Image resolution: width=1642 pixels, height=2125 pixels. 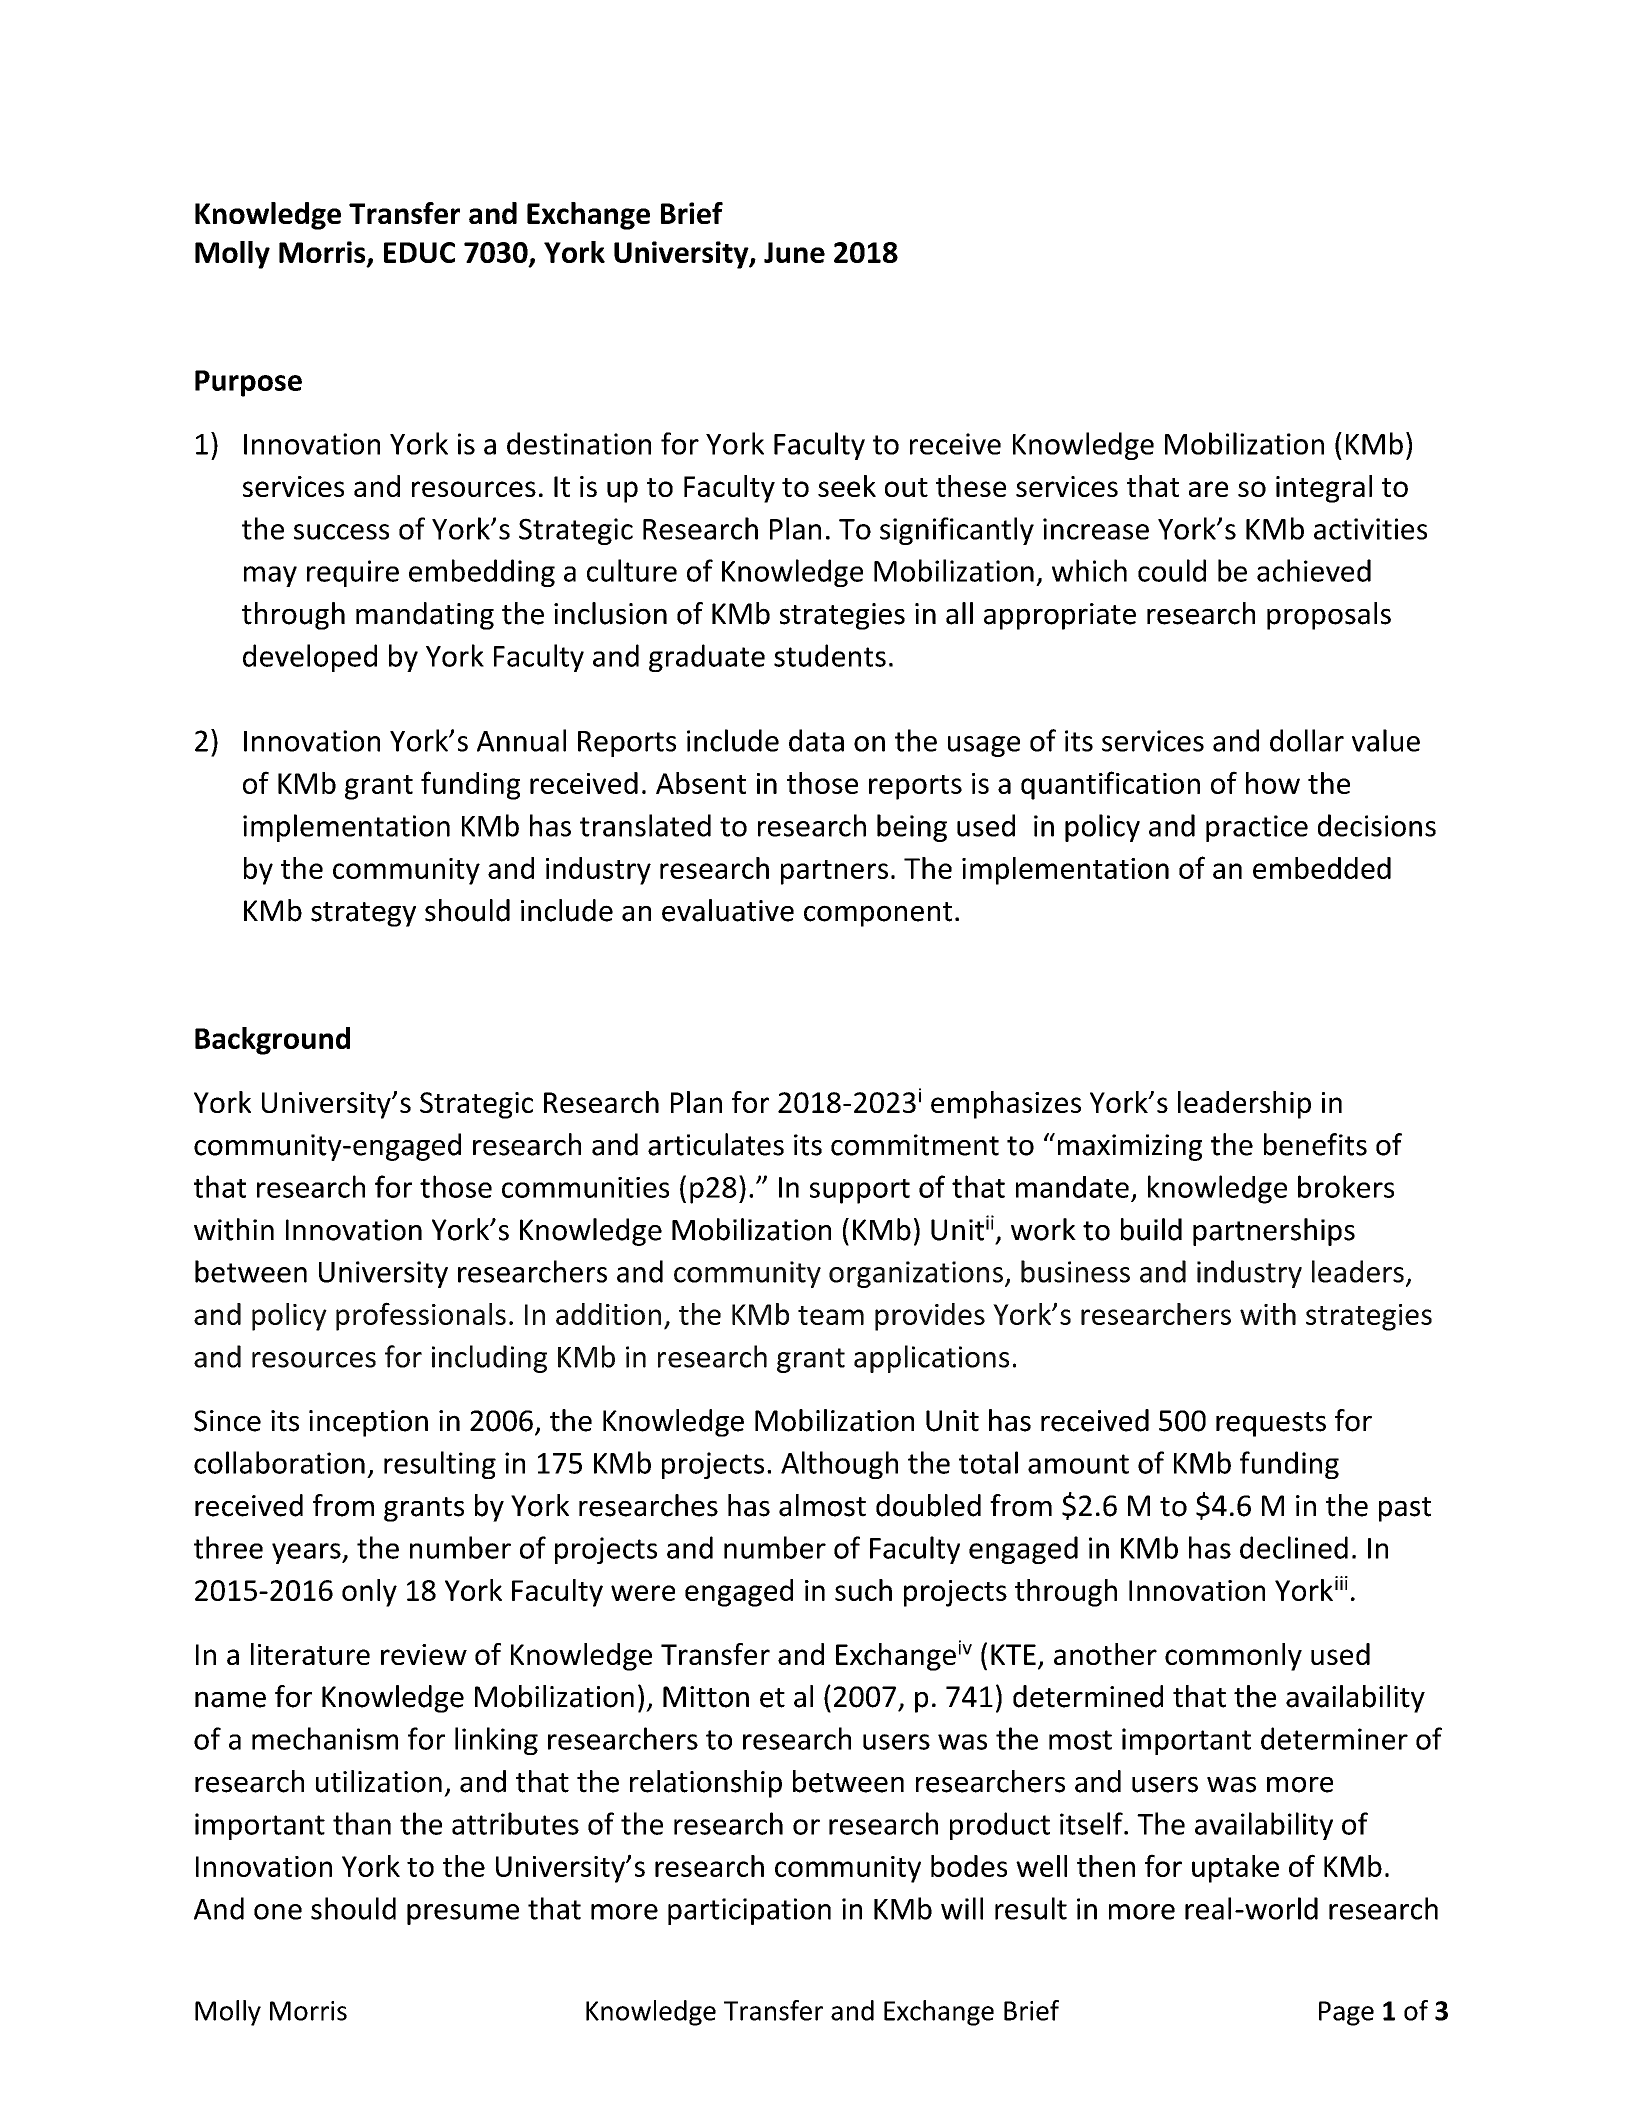 What do you see at coordinates (272, 1041) in the image?
I see `Background` at bounding box center [272, 1041].
